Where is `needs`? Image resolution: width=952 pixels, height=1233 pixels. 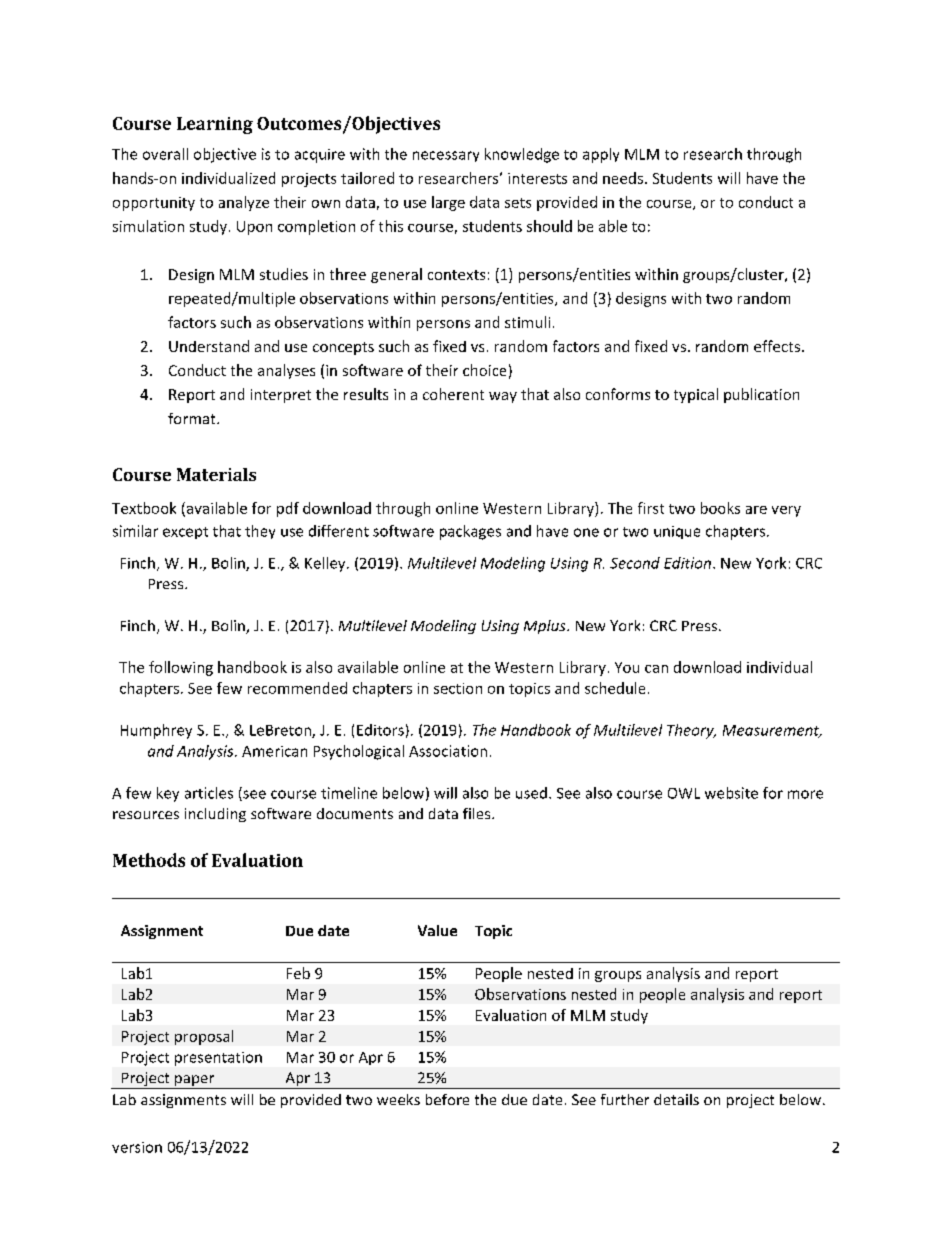
needs is located at coordinates (623, 178).
